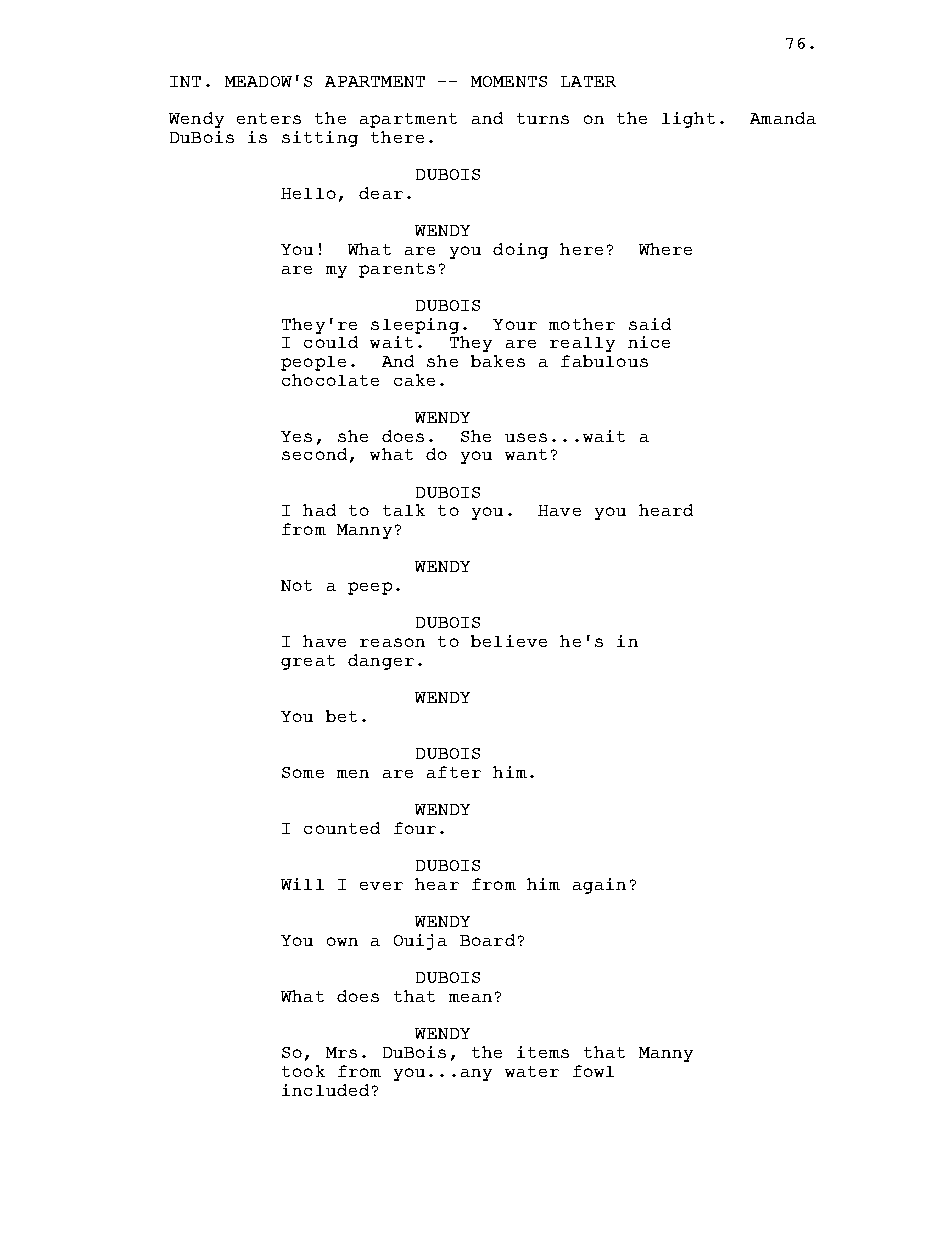 This image has height=1233, width=952. What do you see at coordinates (303, 1071) in the image?
I see `took` at bounding box center [303, 1071].
